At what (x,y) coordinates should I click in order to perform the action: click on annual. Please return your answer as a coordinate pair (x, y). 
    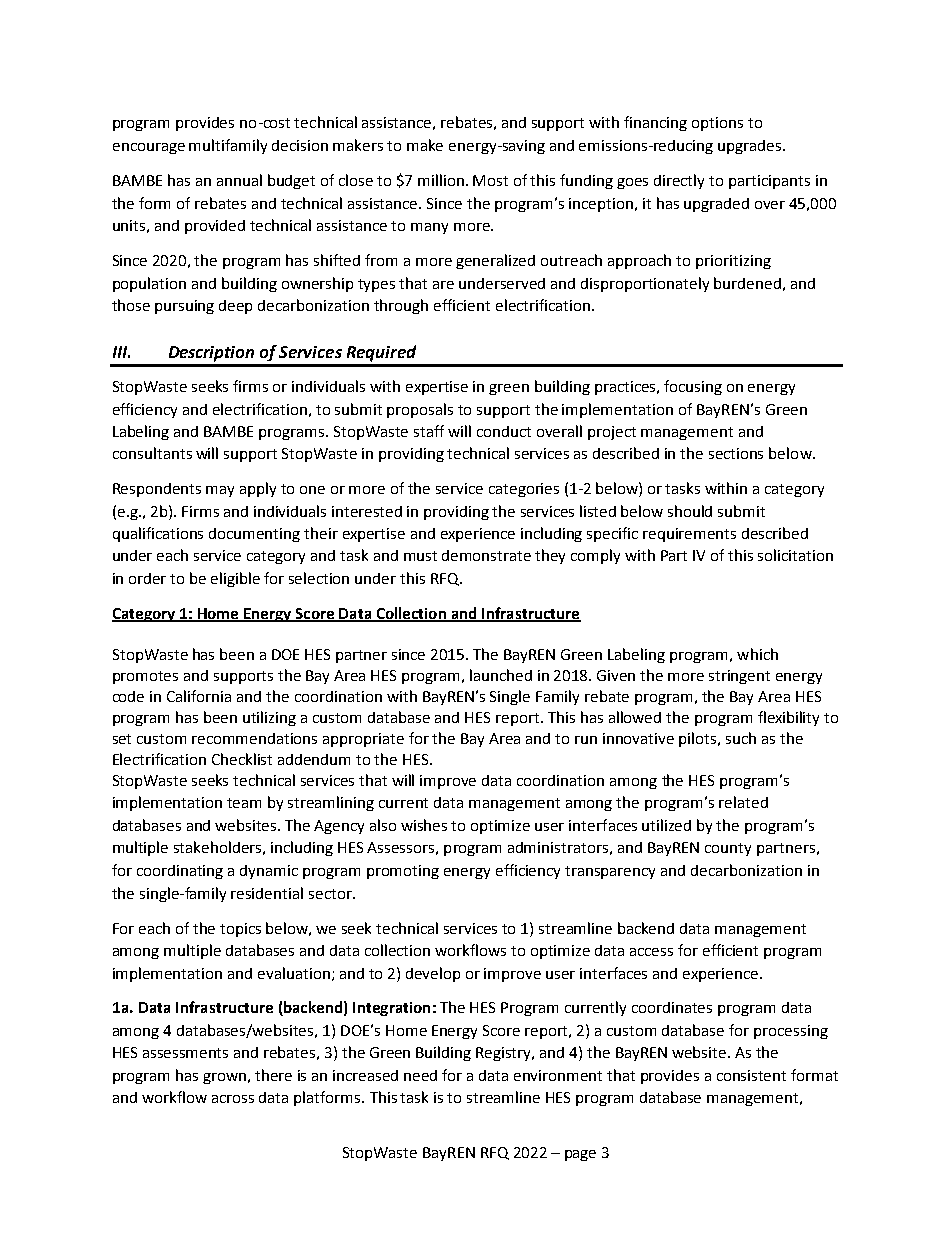
    Looking at the image, I should click on (239, 180).
